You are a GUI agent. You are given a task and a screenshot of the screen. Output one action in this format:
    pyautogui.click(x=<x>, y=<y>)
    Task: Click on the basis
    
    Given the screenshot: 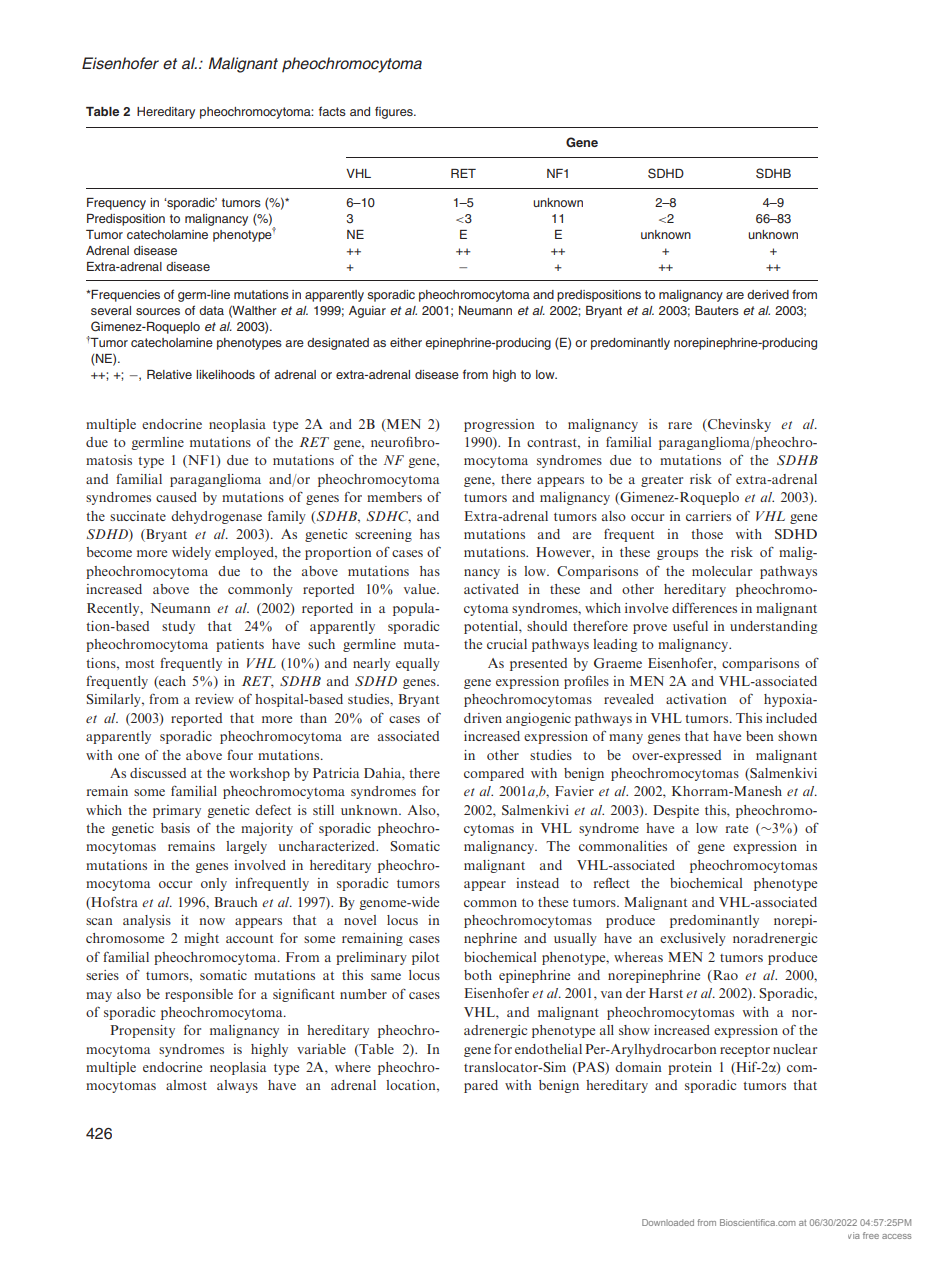 What is the action you would take?
    pyautogui.click(x=175, y=828)
